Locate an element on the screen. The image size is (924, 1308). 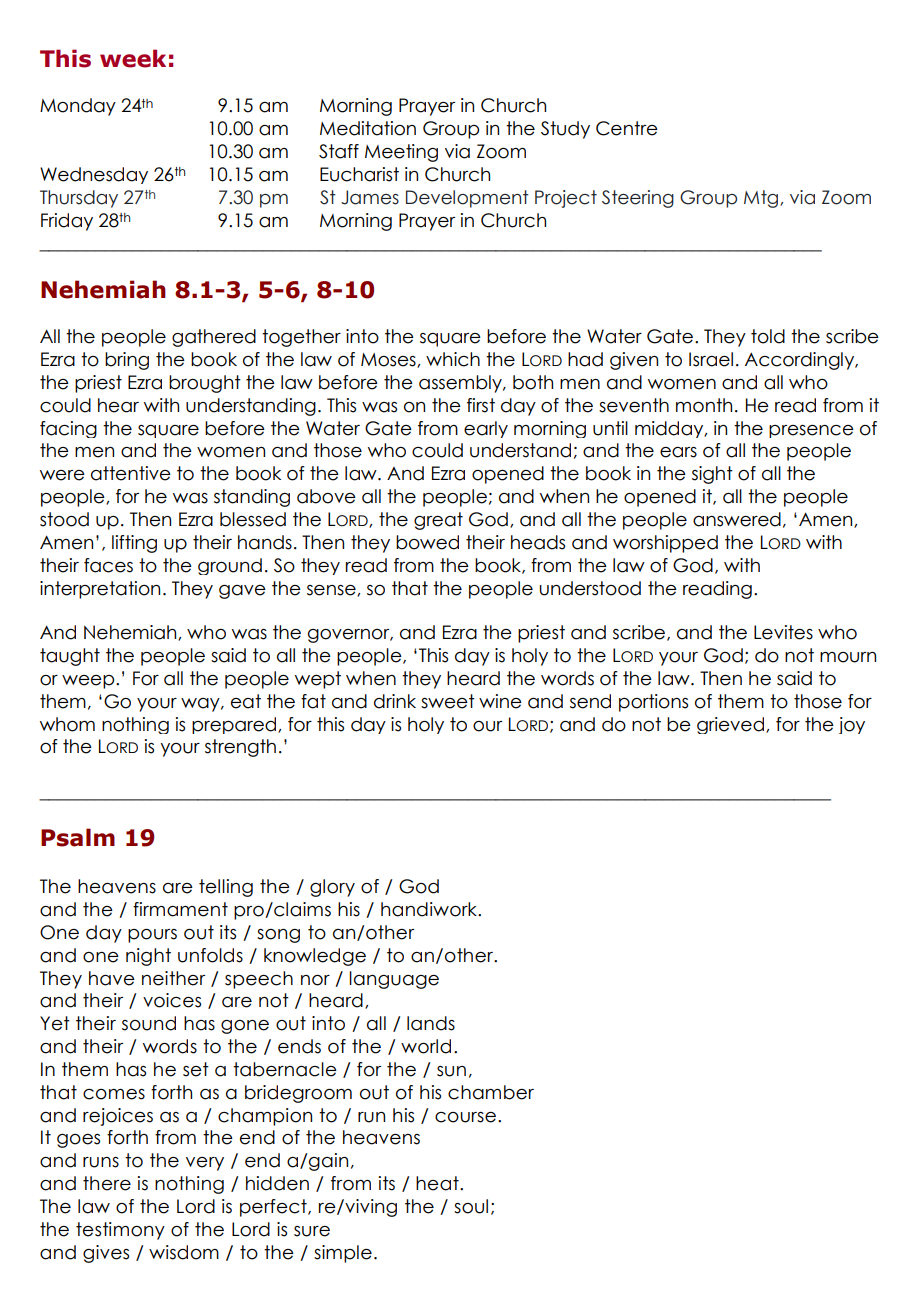
Meeting is located at coordinates (401, 153).
